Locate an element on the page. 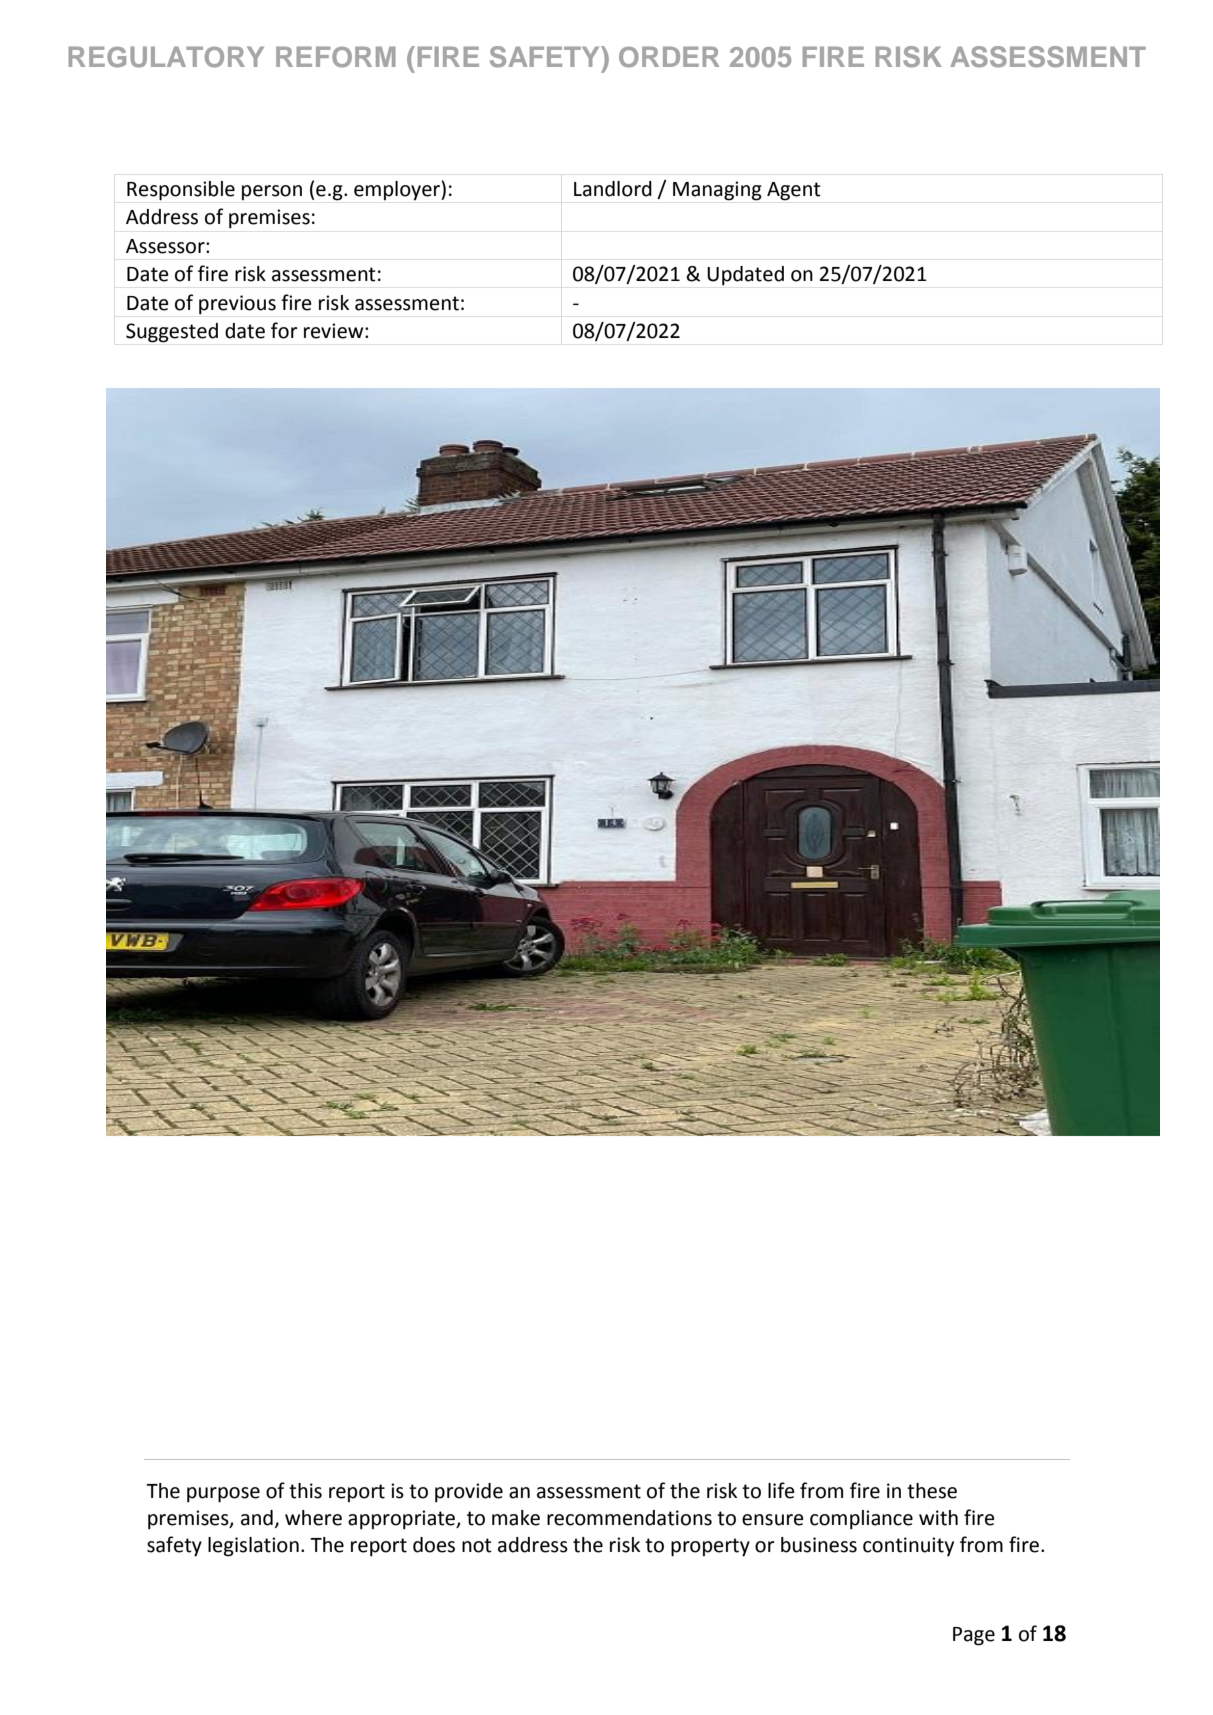 The height and width of the document is (1715, 1213). legislation is located at coordinates (253, 1547).
